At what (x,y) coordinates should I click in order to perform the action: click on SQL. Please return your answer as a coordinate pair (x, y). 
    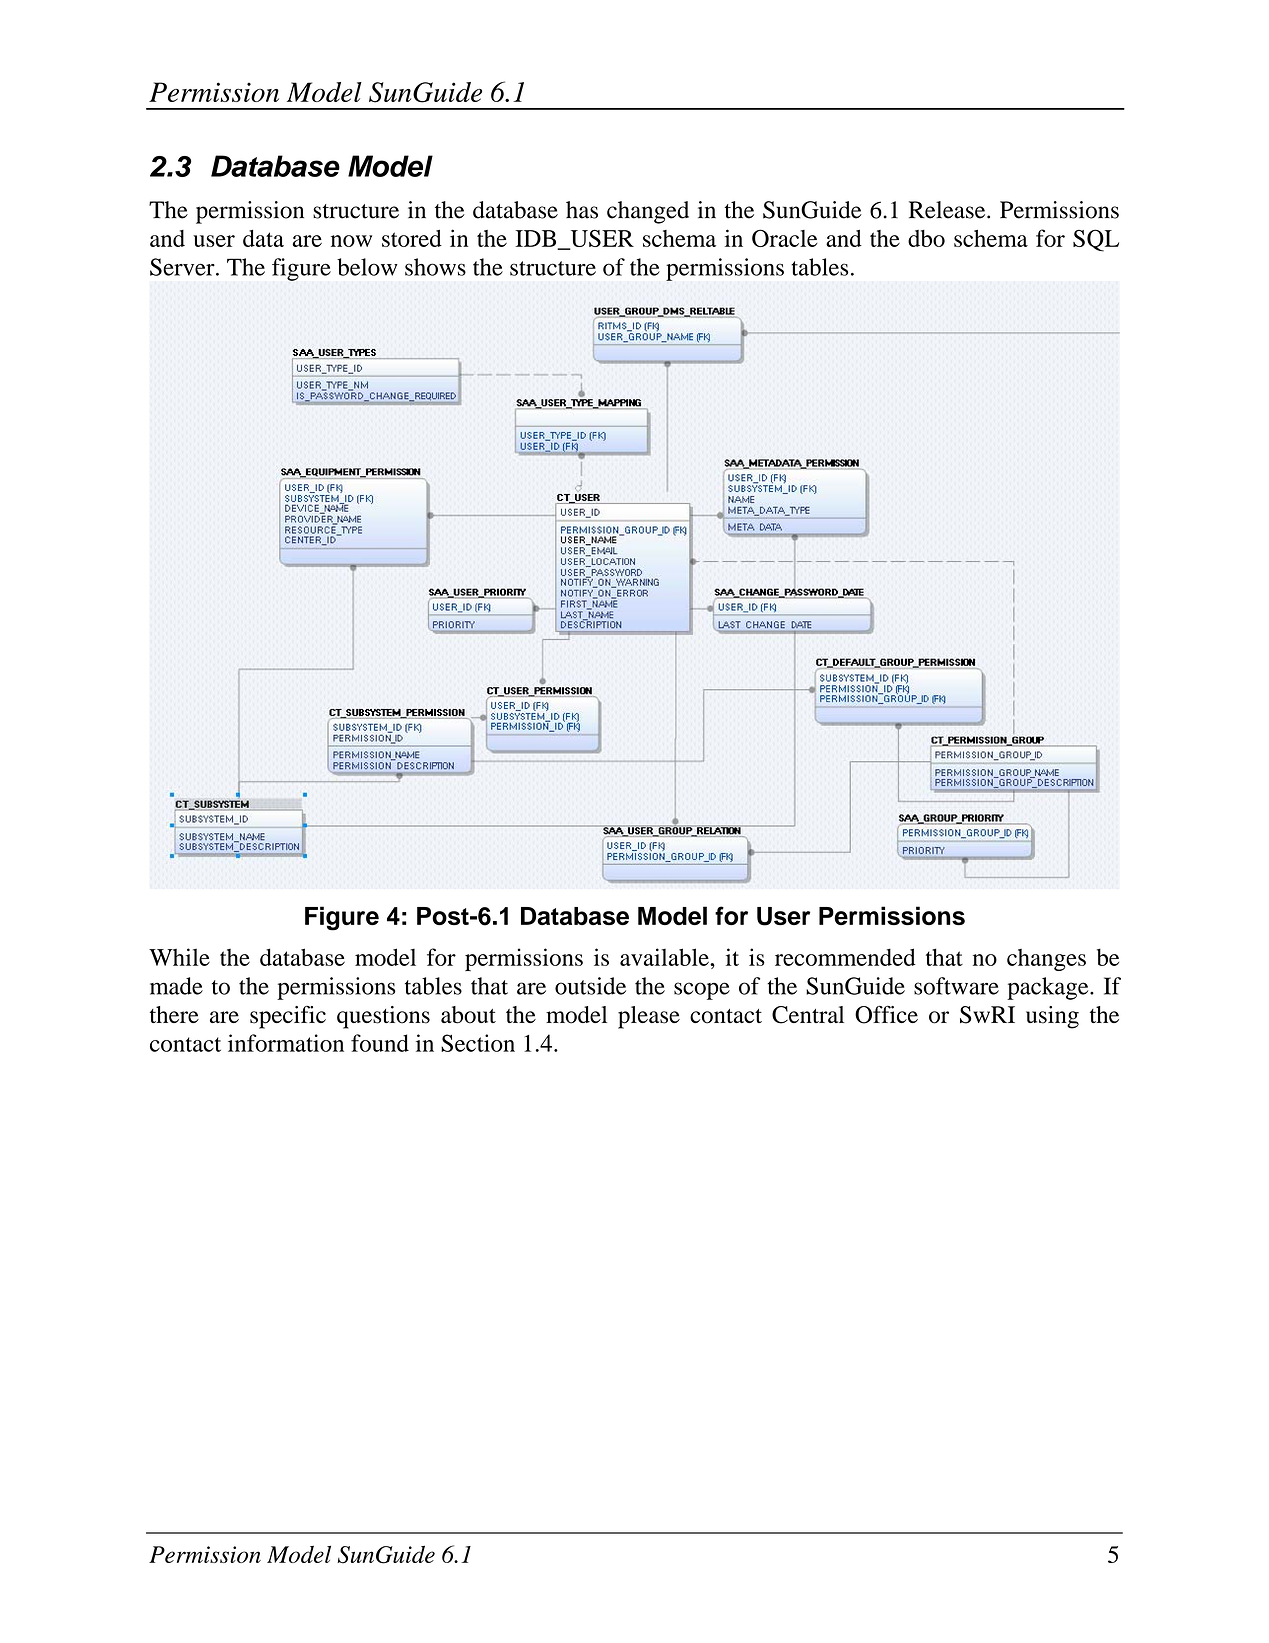
    Looking at the image, I should click on (1096, 240).
